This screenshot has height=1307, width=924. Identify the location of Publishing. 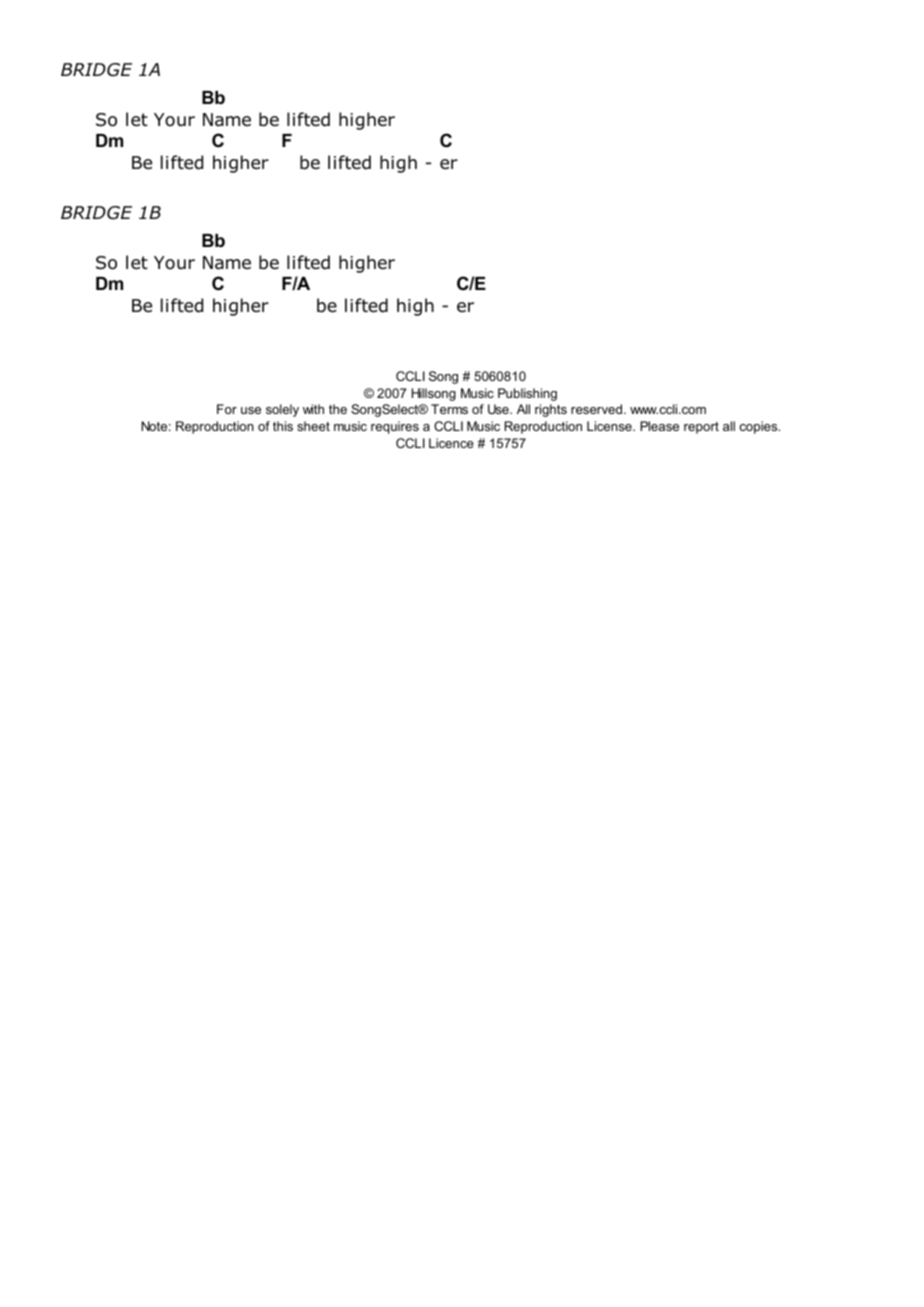
(527, 394).
